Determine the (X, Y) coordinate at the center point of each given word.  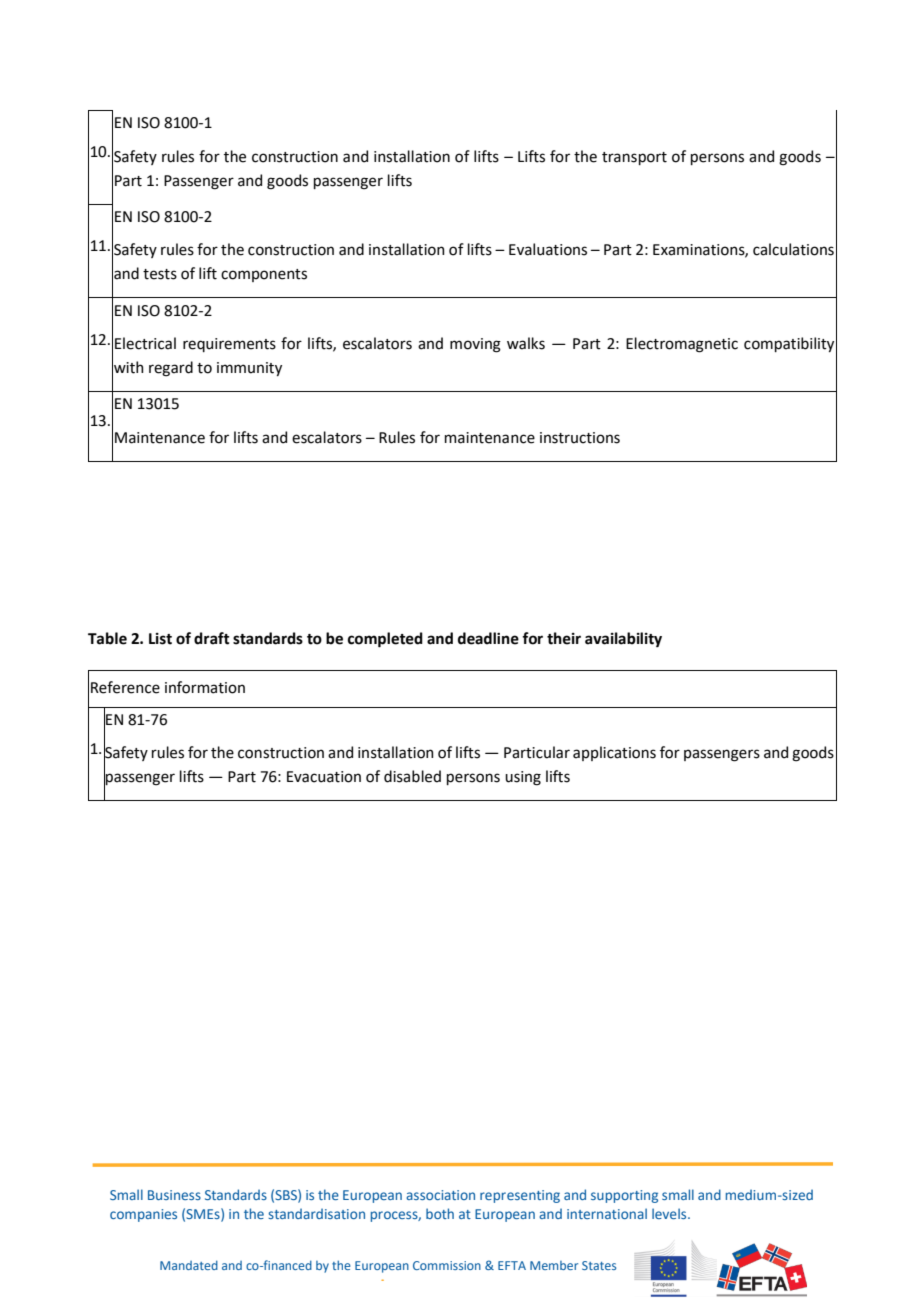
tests (160, 274)
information (205, 687)
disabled (412, 776)
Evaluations (548, 249)
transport (634, 158)
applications (614, 753)
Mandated (189, 1265)
